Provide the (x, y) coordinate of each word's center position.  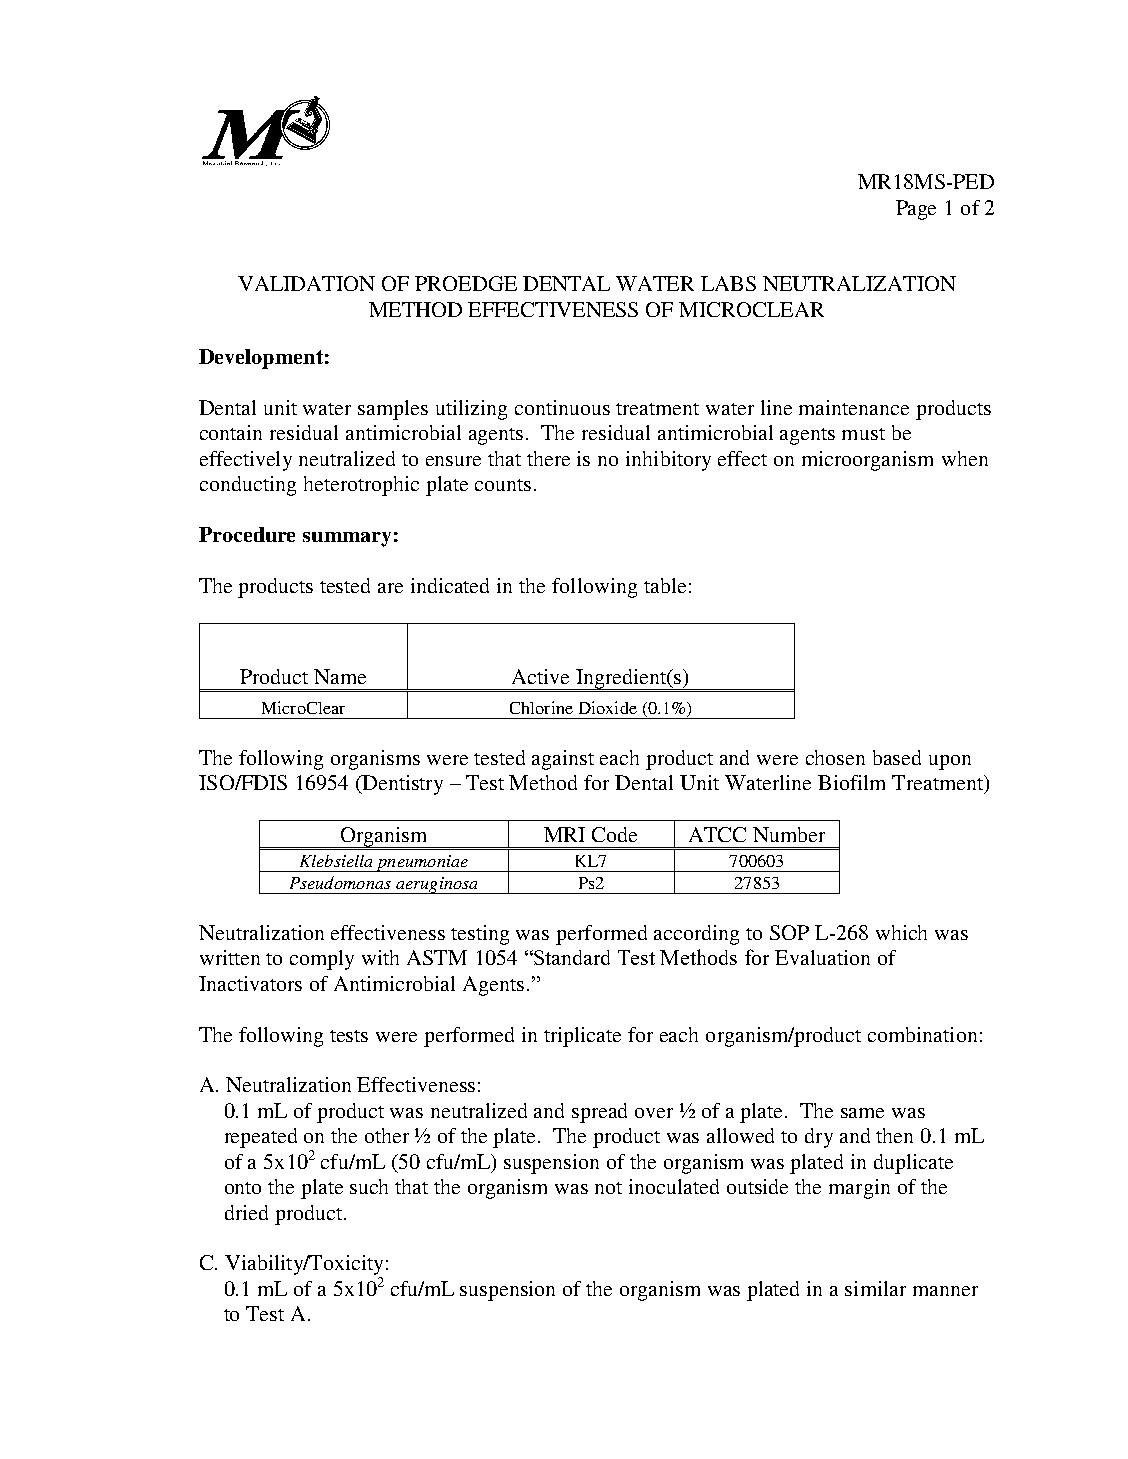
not (608, 1188)
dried (246, 1212)
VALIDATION (306, 283)
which (901, 932)
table (665, 585)
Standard (571, 957)
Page (916, 210)
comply (322, 960)
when (965, 458)
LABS (728, 283)
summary (347, 539)
